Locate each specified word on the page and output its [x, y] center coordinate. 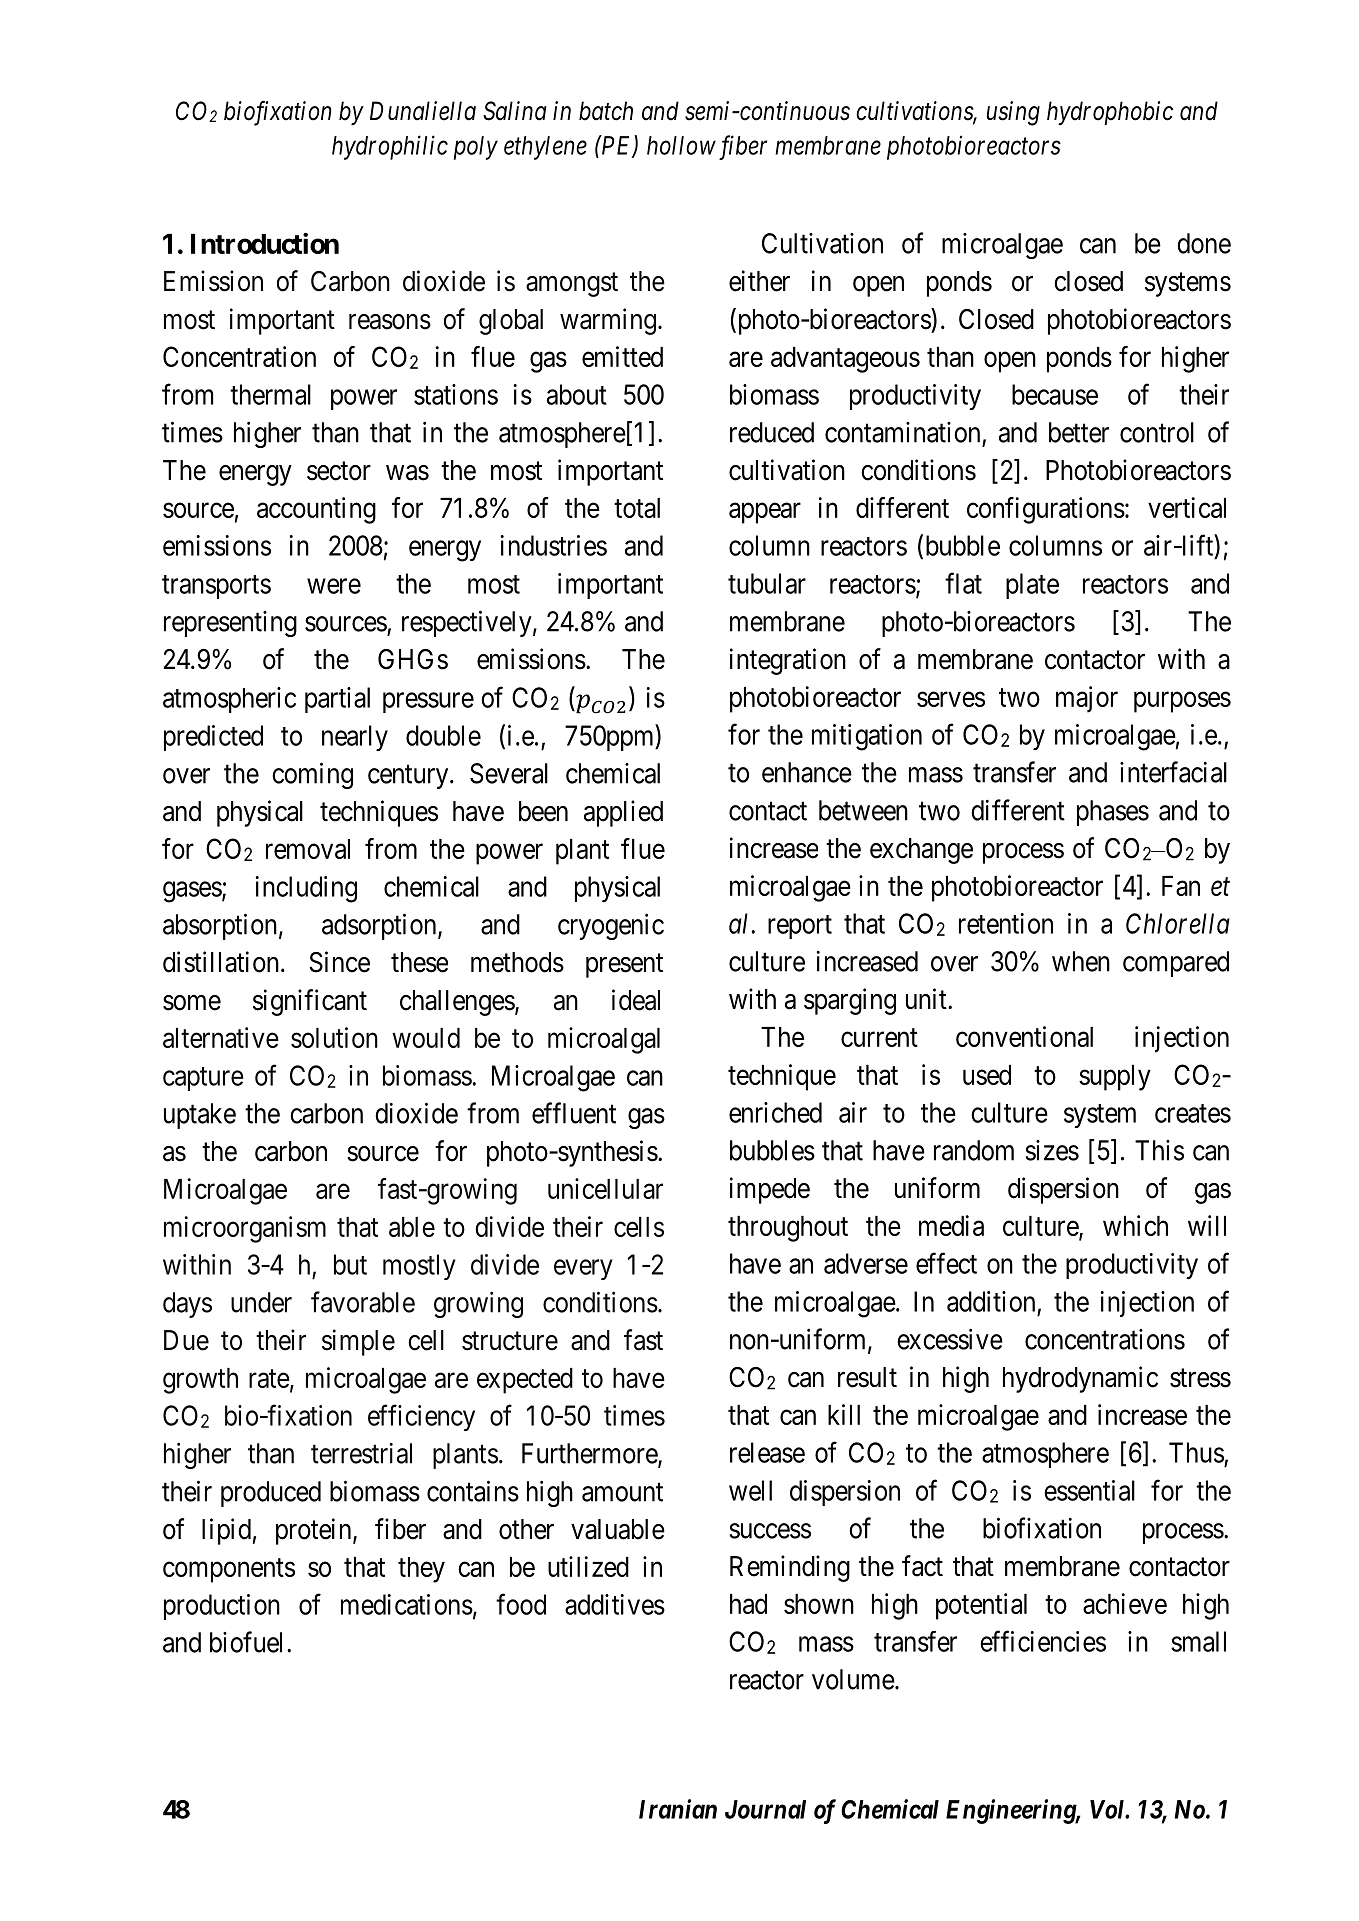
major [1087, 699]
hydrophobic [1110, 113]
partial [337, 700]
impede [770, 1190]
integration [788, 661]
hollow [681, 145]
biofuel [249, 1642]
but [350, 1264]
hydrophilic [390, 147]
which [1135, 1225]
